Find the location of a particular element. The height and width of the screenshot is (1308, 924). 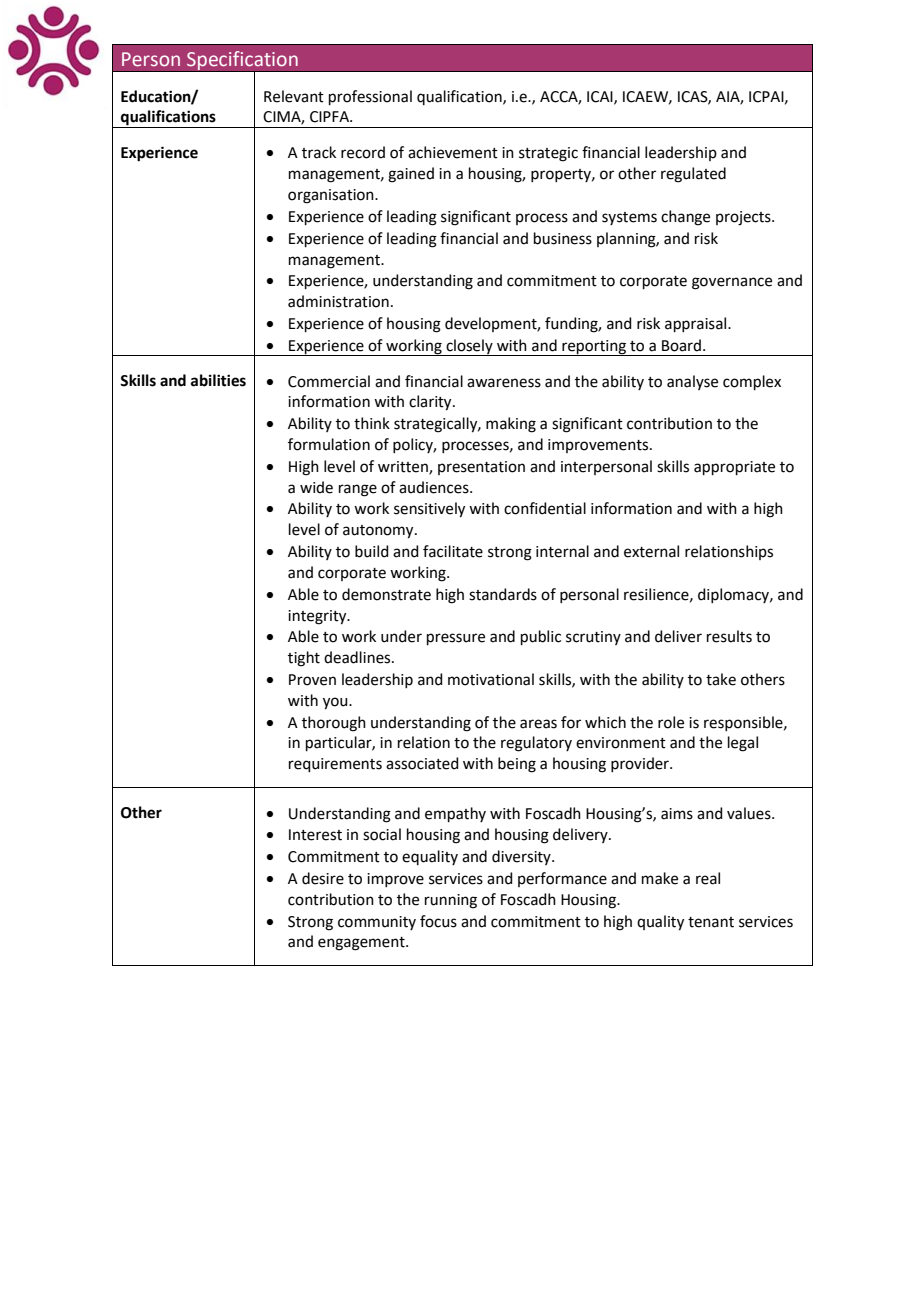

achievement is located at coordinates (453, 152).
